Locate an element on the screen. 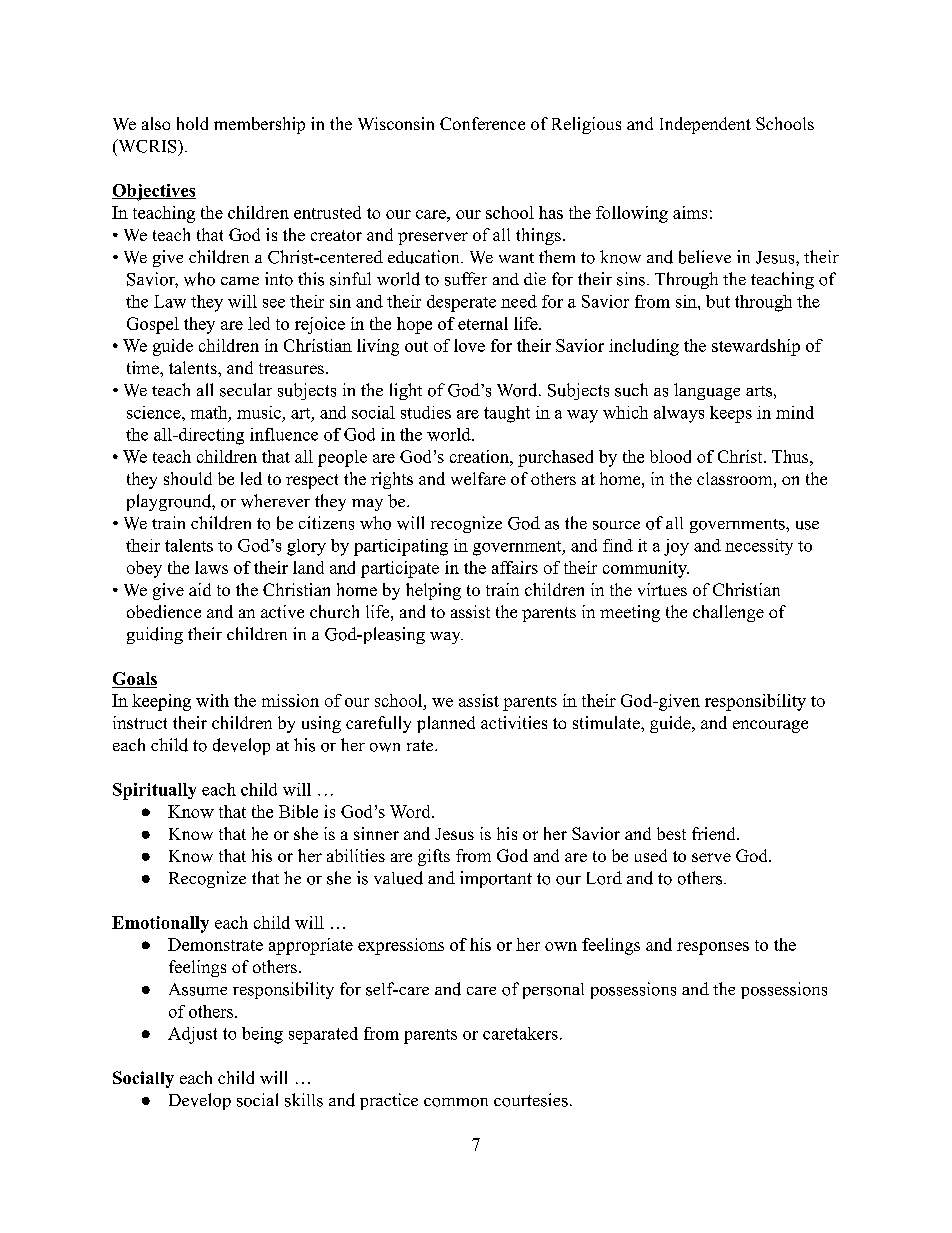 This screenshot has width=952, height=1233. hold is located at coordinates (192, 123).
